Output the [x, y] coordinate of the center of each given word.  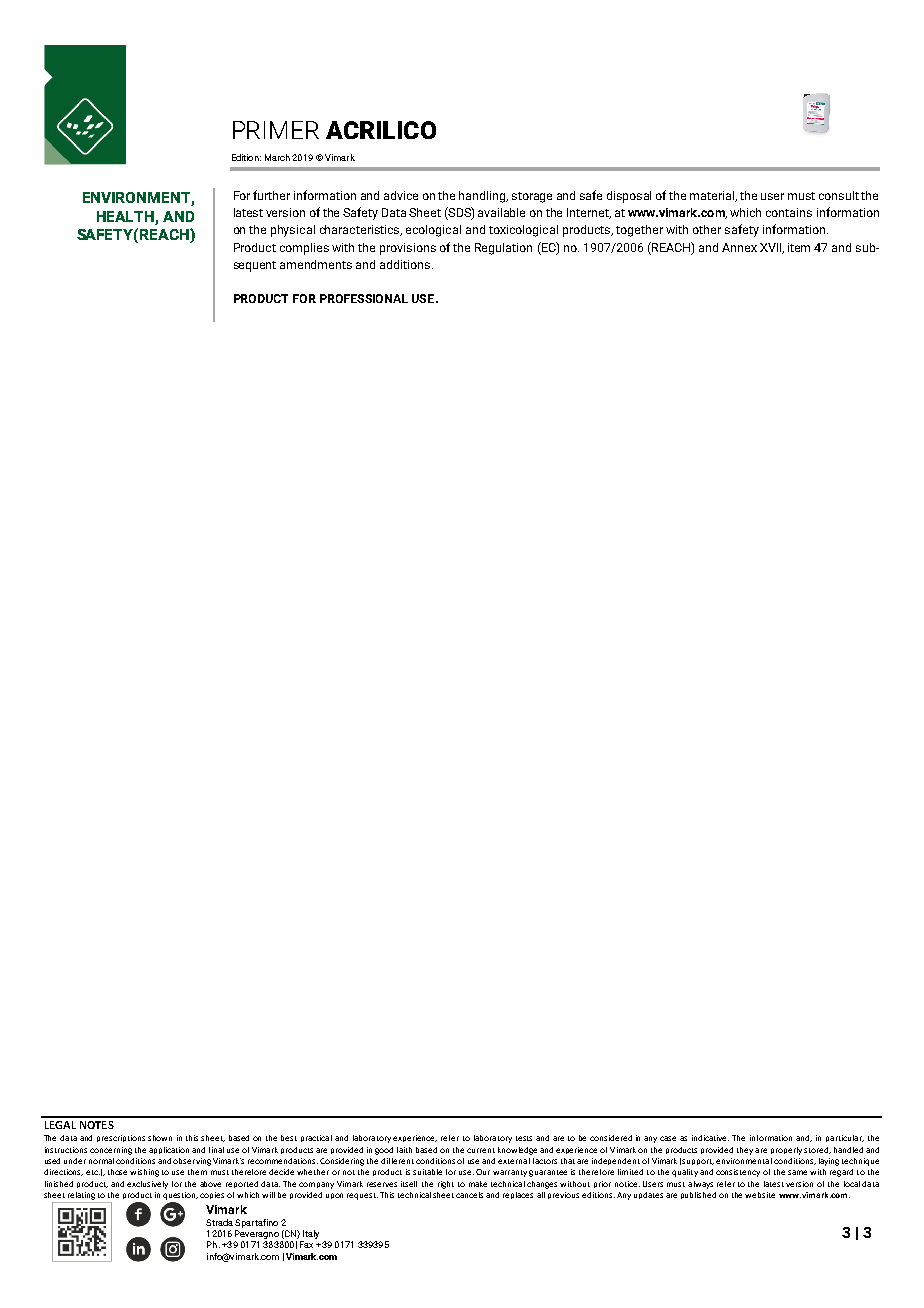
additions [406, 264]
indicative [710, 1138]
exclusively [147, 1185]
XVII [772, 248]
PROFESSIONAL [364, 298]
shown [160, 1138]
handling [483, 197]
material [713, 196]
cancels [469, 1195]
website [760, 1195]
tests [524, 1138]
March [277, 157]
